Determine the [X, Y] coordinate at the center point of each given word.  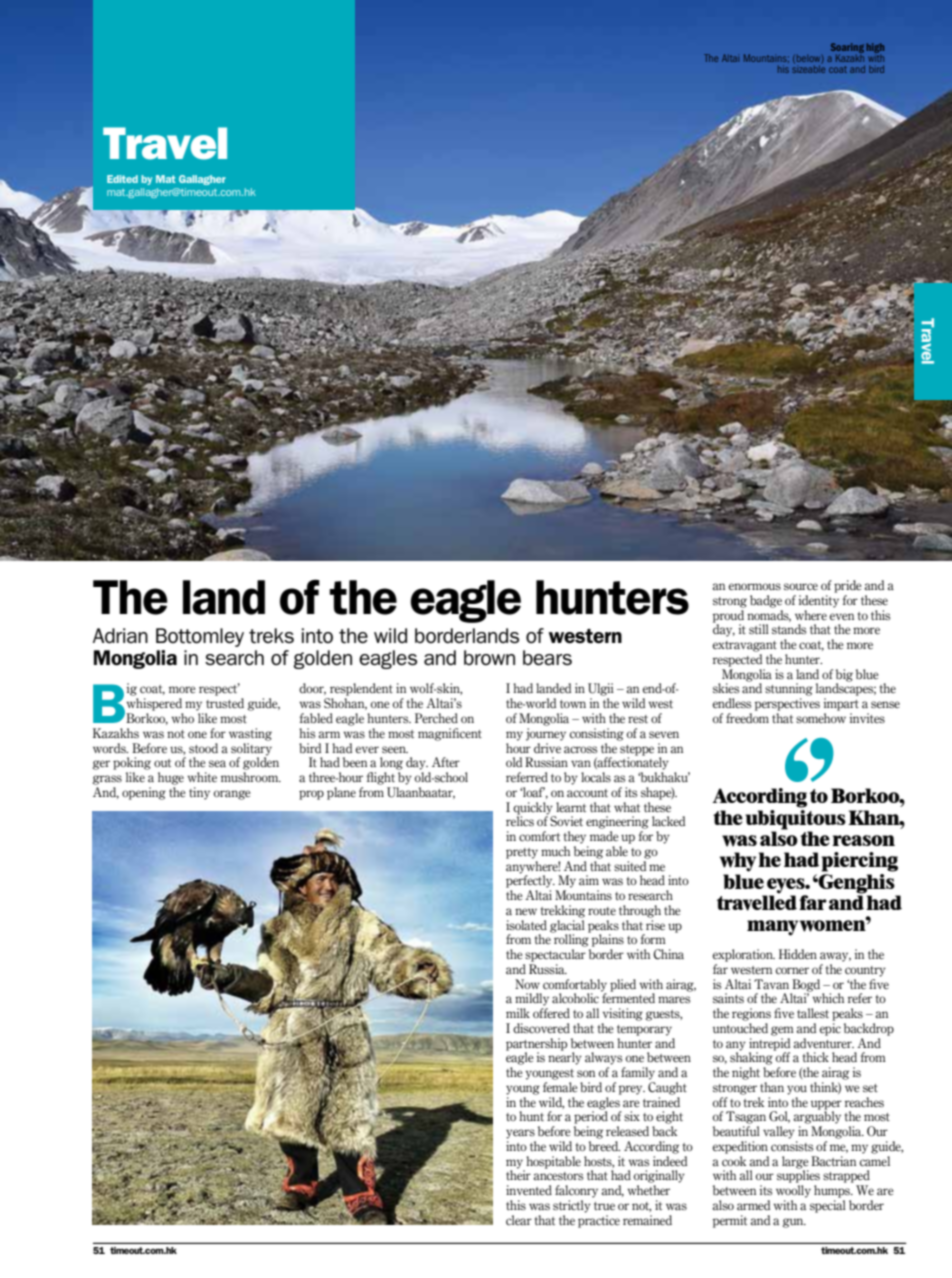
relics [520, 820]
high [875, 49]
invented [529, 1190]
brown [489, 658]
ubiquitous [795, 819]
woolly [793, 1191]
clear [519, 1220]
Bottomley [200, 637]
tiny [199, 793]
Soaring [847, 49]
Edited [122, 179]
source [801, 586]
